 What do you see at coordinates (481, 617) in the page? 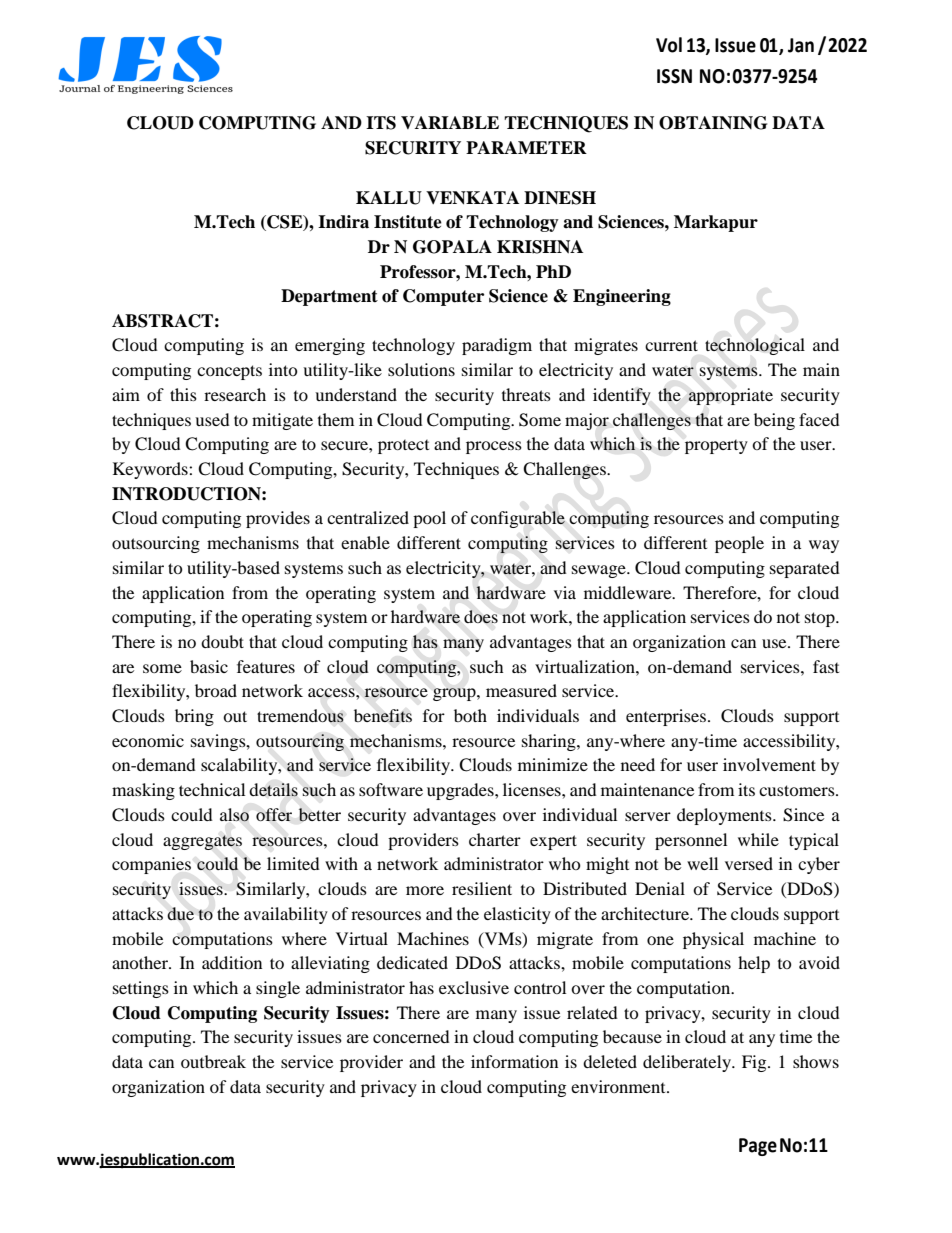
I see `does` at bounding box center [481, 617].
